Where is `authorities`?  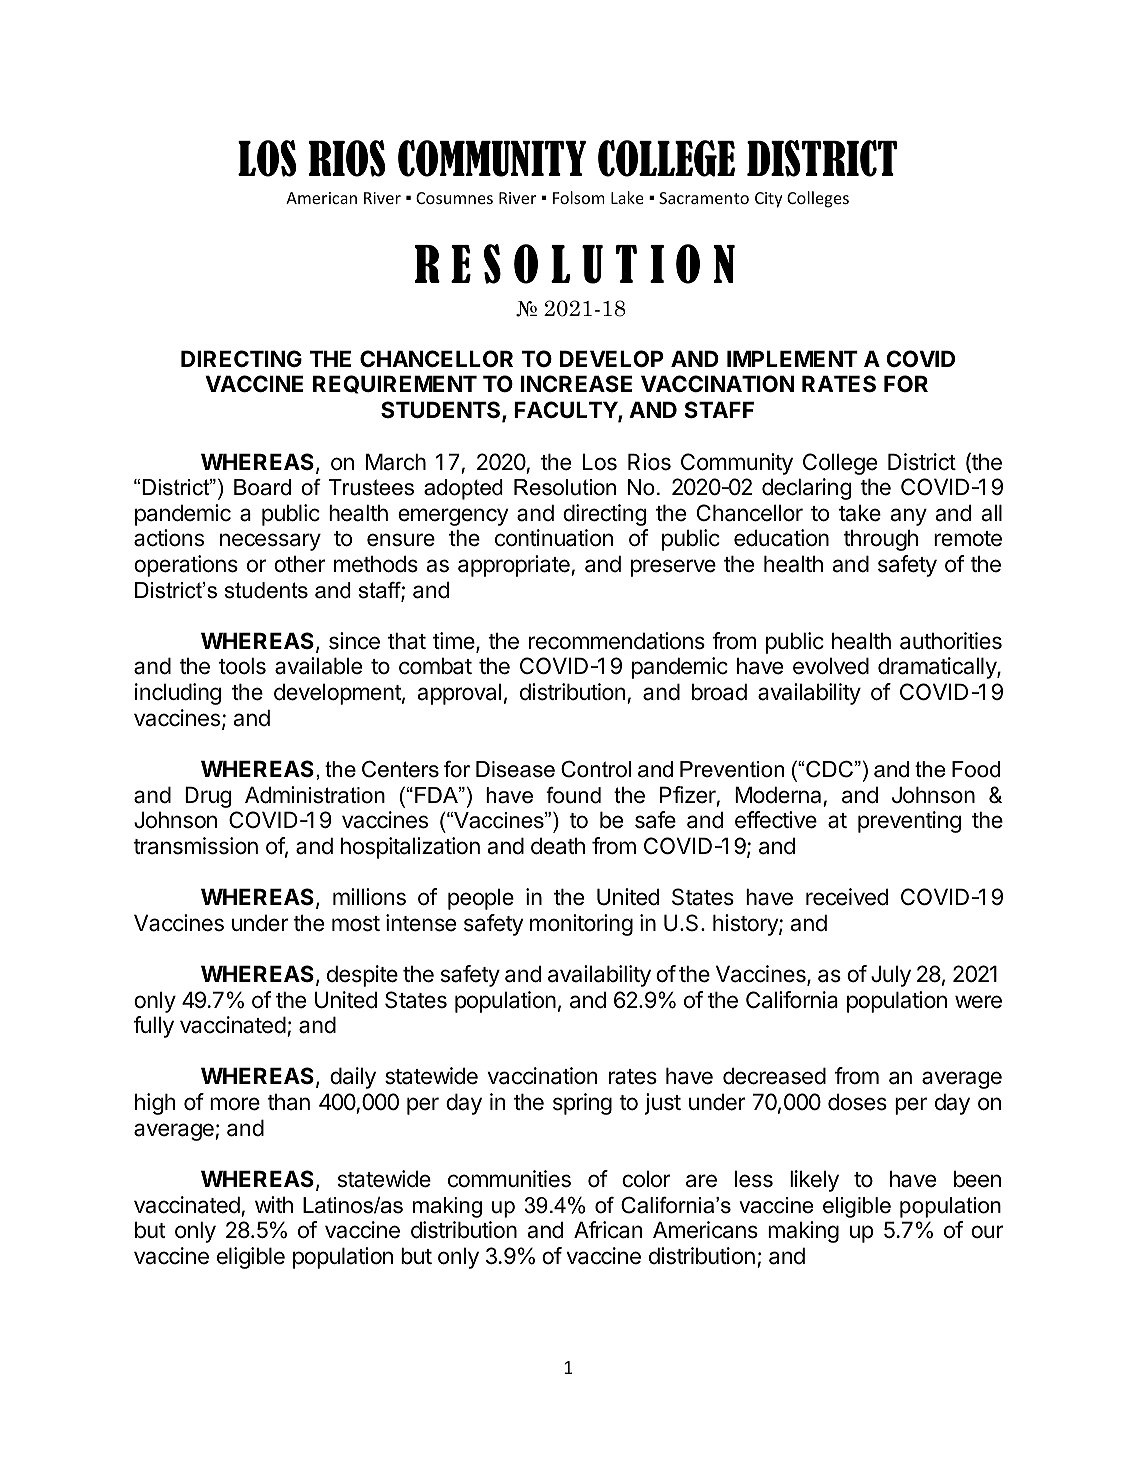 authorities is located at coordinates (951, 641).
